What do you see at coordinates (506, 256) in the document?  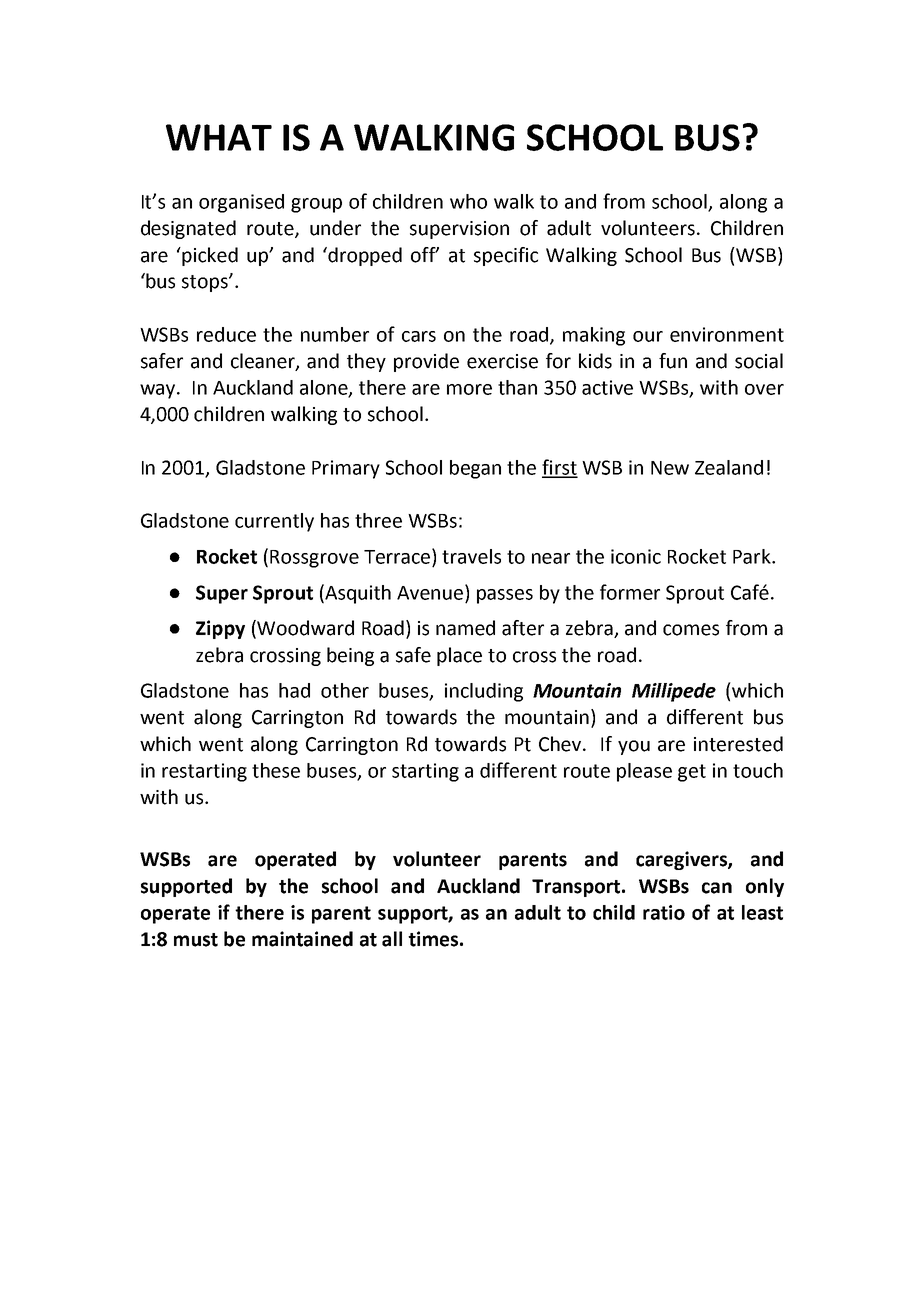 I see `specific` at bounding box center [506, 256].
